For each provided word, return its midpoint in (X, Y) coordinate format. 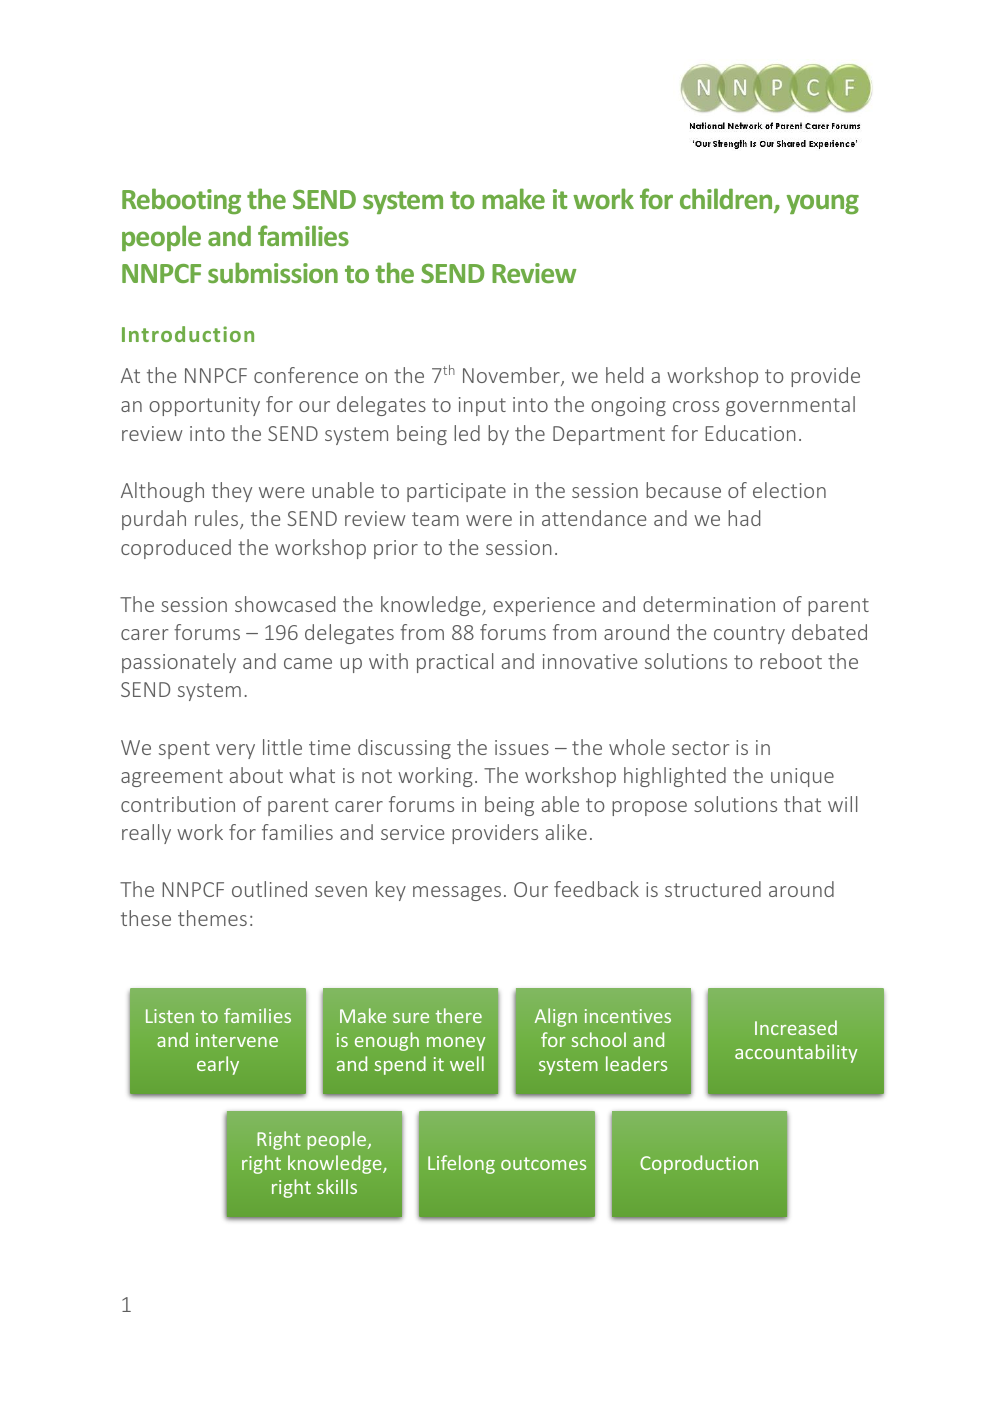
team (435, 519)
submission (273, 272)
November (512, 376)
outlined (269, 889)
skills (337, 1186)
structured (713, 889)
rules (218, 519)
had (744, 518)
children (727, 200)
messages (457, 893)
